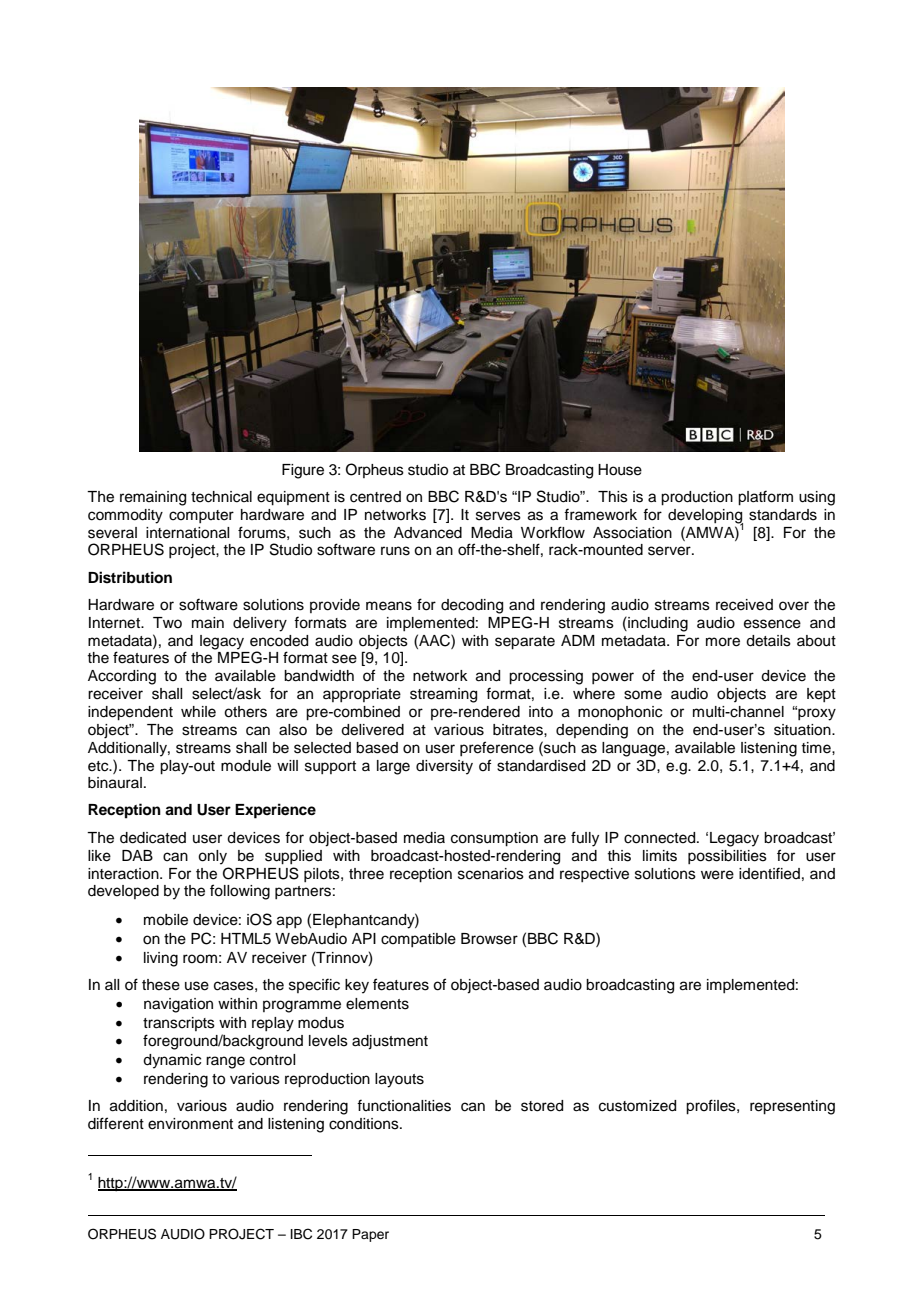 This image has width=924, height=1307. What do you see at coordinates (301, 1234) in the image?
I see `IBC` at bounding box center [301, 1234].
